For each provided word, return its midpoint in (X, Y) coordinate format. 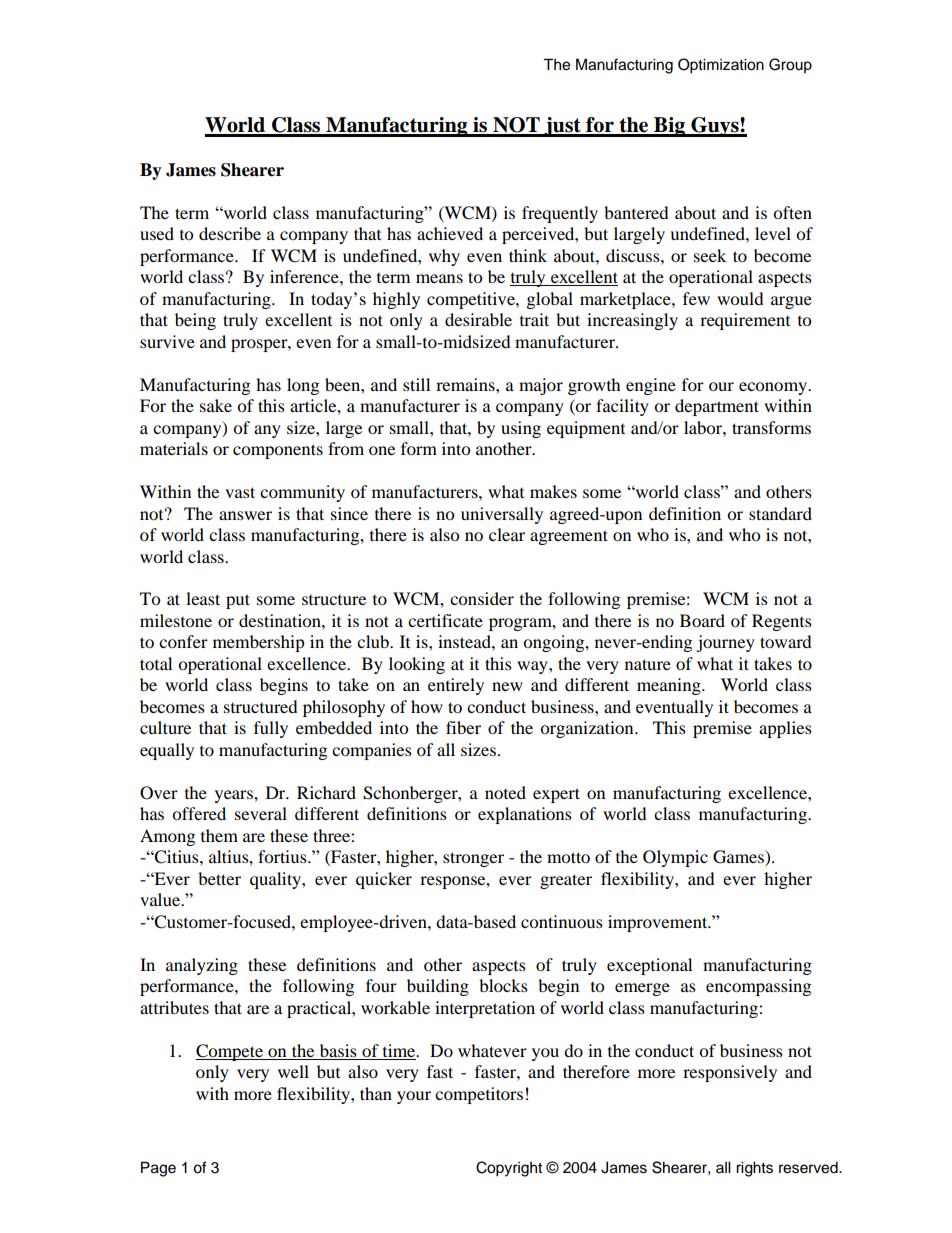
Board (702, 620)
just (562, 127)
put (238, 601)
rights (754, 1169)
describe (230, 233)
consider (482, 598)
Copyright (509, 1169)
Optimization (721, 66)
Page (158, 1169)
